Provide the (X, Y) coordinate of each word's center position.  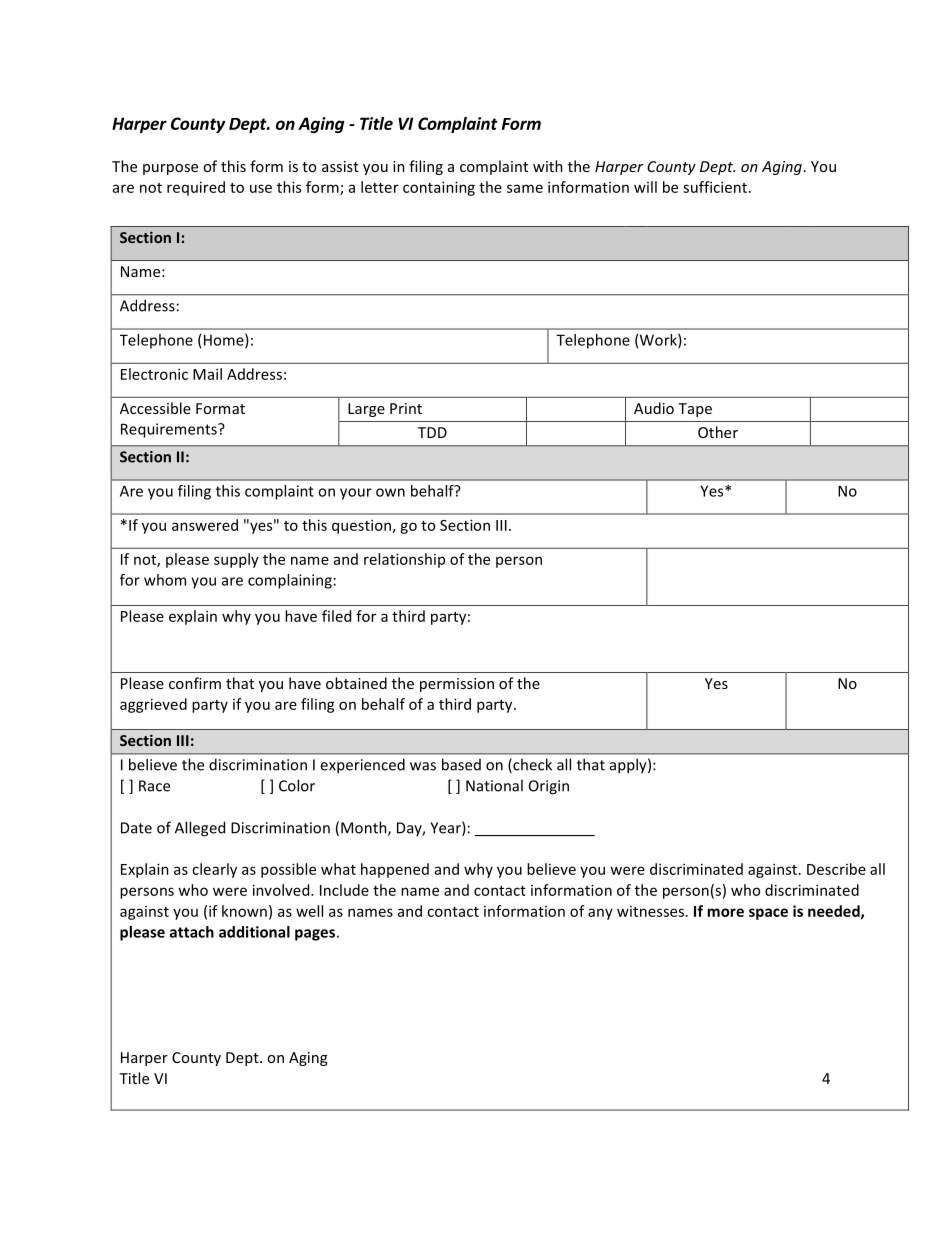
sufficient (715, 187)
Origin (549, 787)
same (525, 188)
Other (718, 432)
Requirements (170, 430)
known (244, 911)
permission (457, 685)
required (196, 188)
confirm (195, 683)
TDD (432, 432)
